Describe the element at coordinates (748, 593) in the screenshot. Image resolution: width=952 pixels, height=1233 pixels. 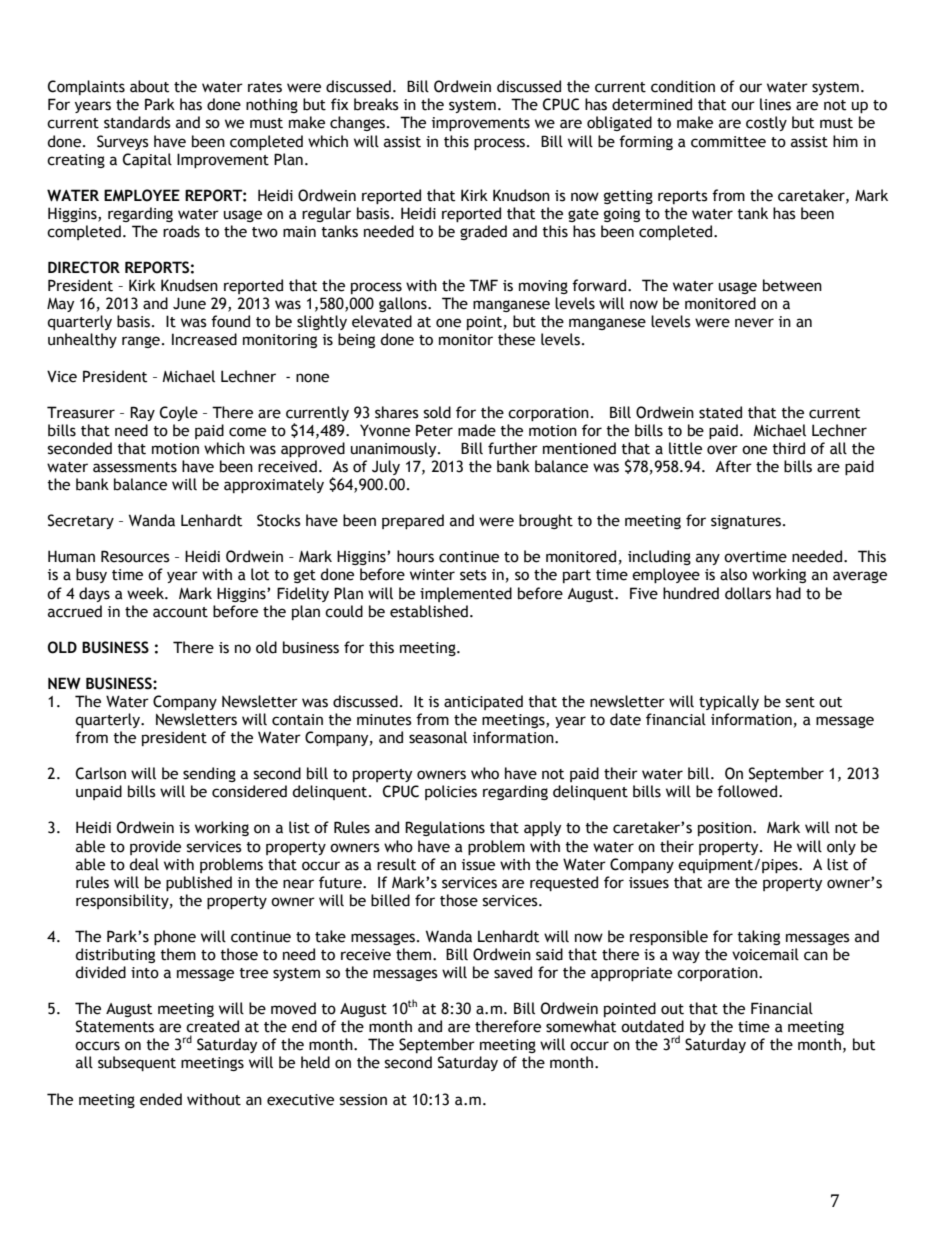
I see `dollars` at that location.
